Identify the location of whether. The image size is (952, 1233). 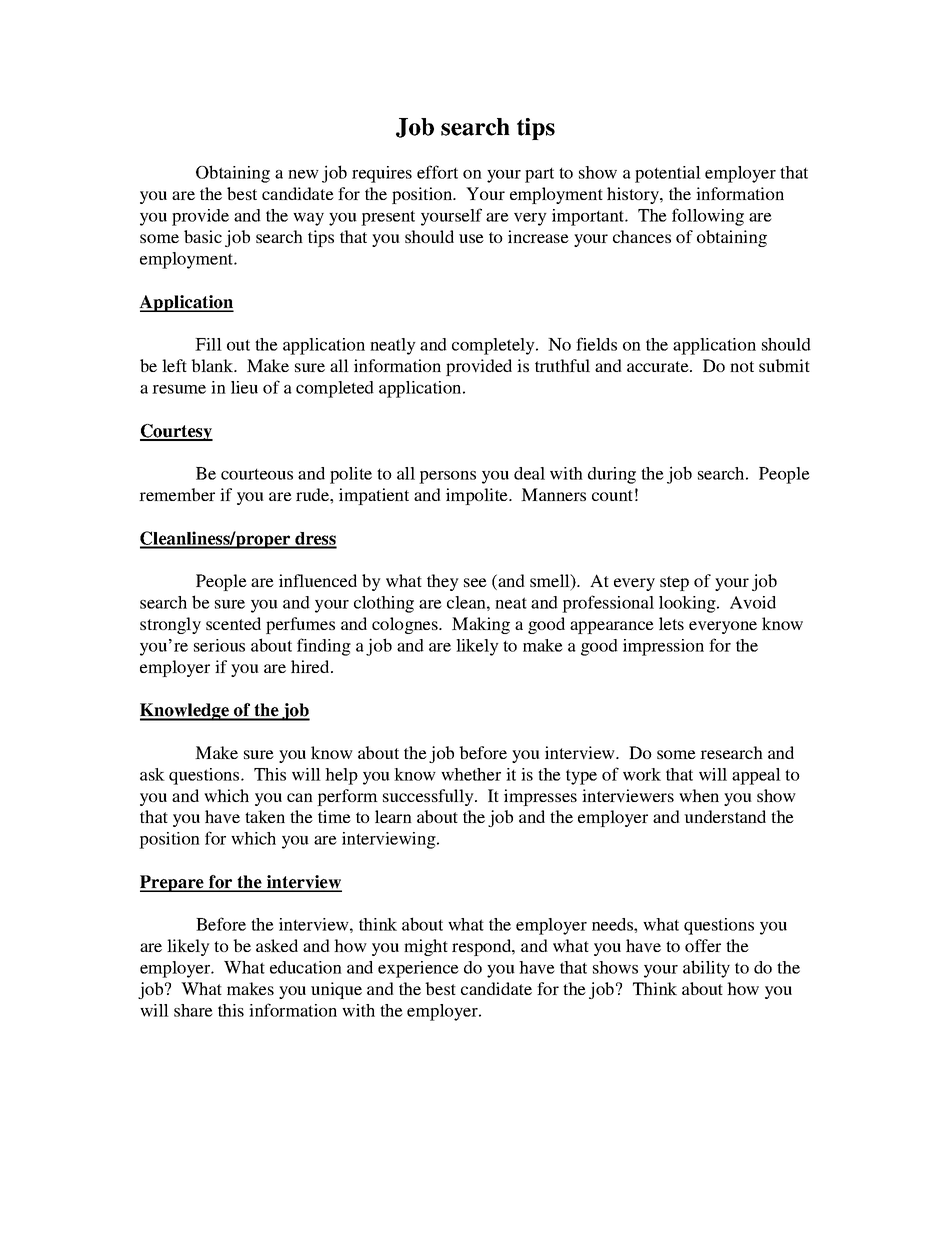
(471, 774).
